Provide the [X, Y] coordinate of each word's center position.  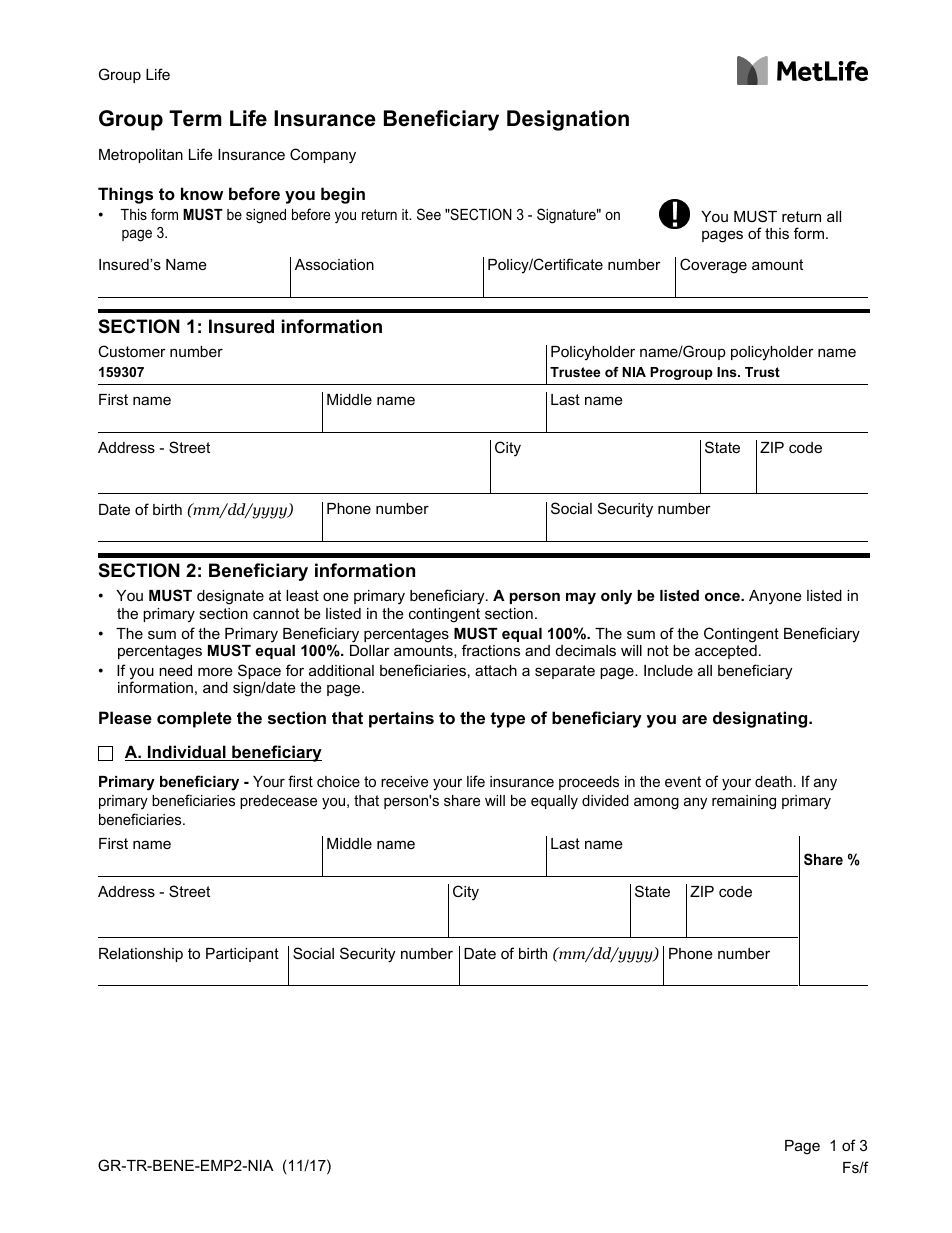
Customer [132, 351]
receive [404, 781]
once [724, 596]
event [683, 781]
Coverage [713, 266]
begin [343, 195]
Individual [187, 753]
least [302, 595]
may [581, 598]
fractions [491, 650]
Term [195, 118]
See [429, 214]
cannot [276, 613]
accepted [726, 652]
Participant [242, 955]
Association [334, 264]
